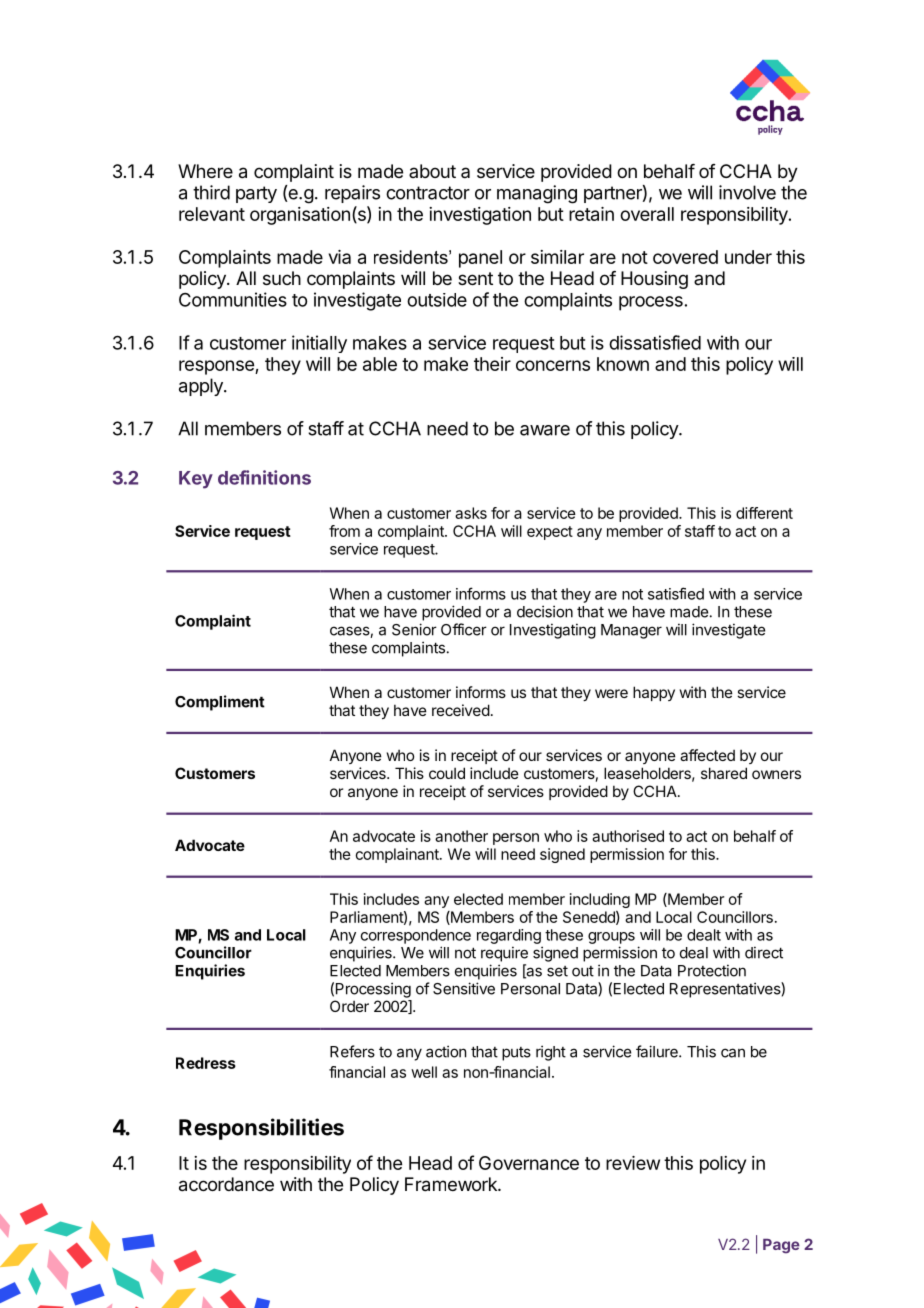 The image size is (924, 1308). Describe the element at coordinates (747, 192) in the document. I see `involve` at that location.
